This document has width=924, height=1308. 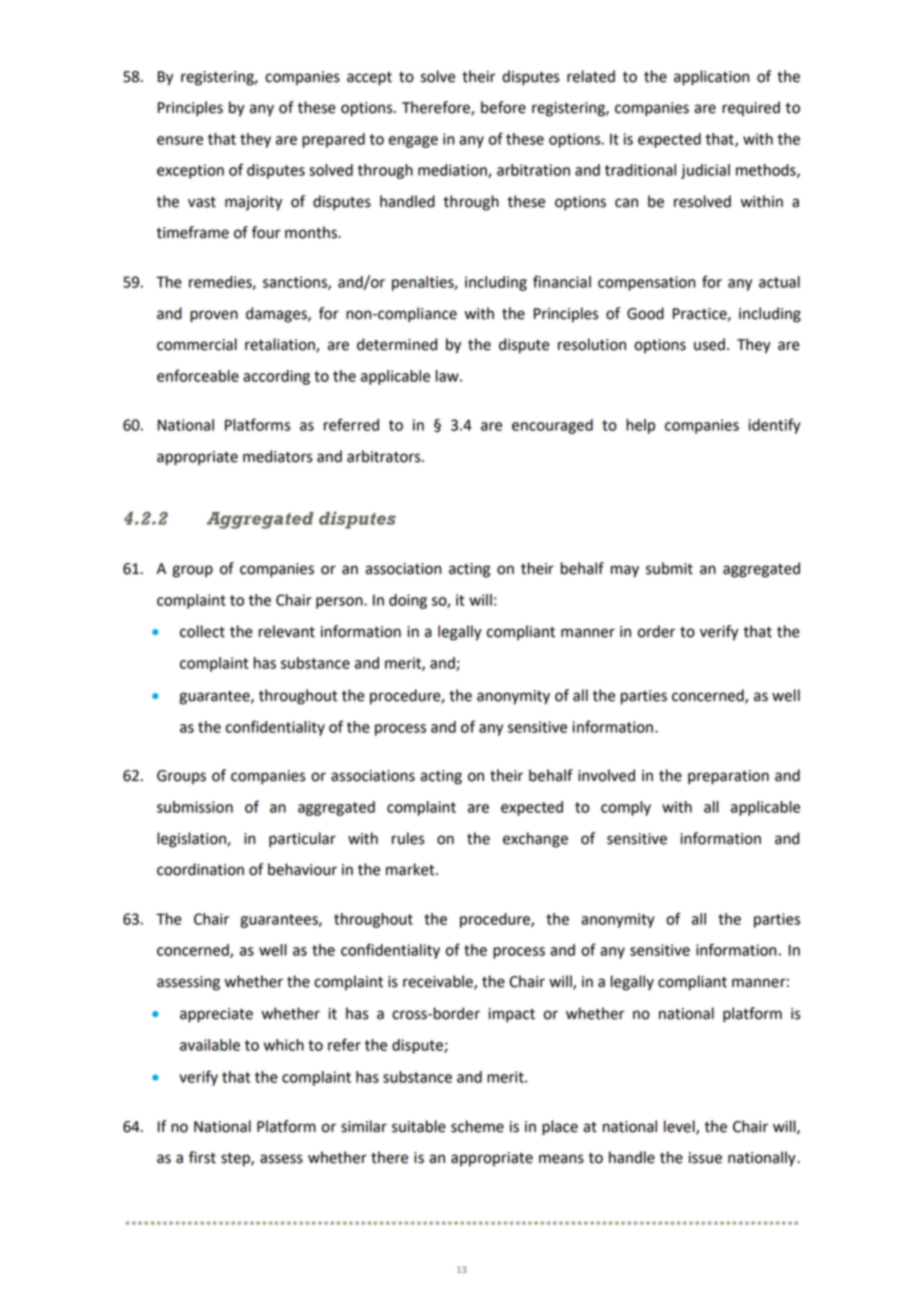 I want to click on application, so click(x=711, y=78).
